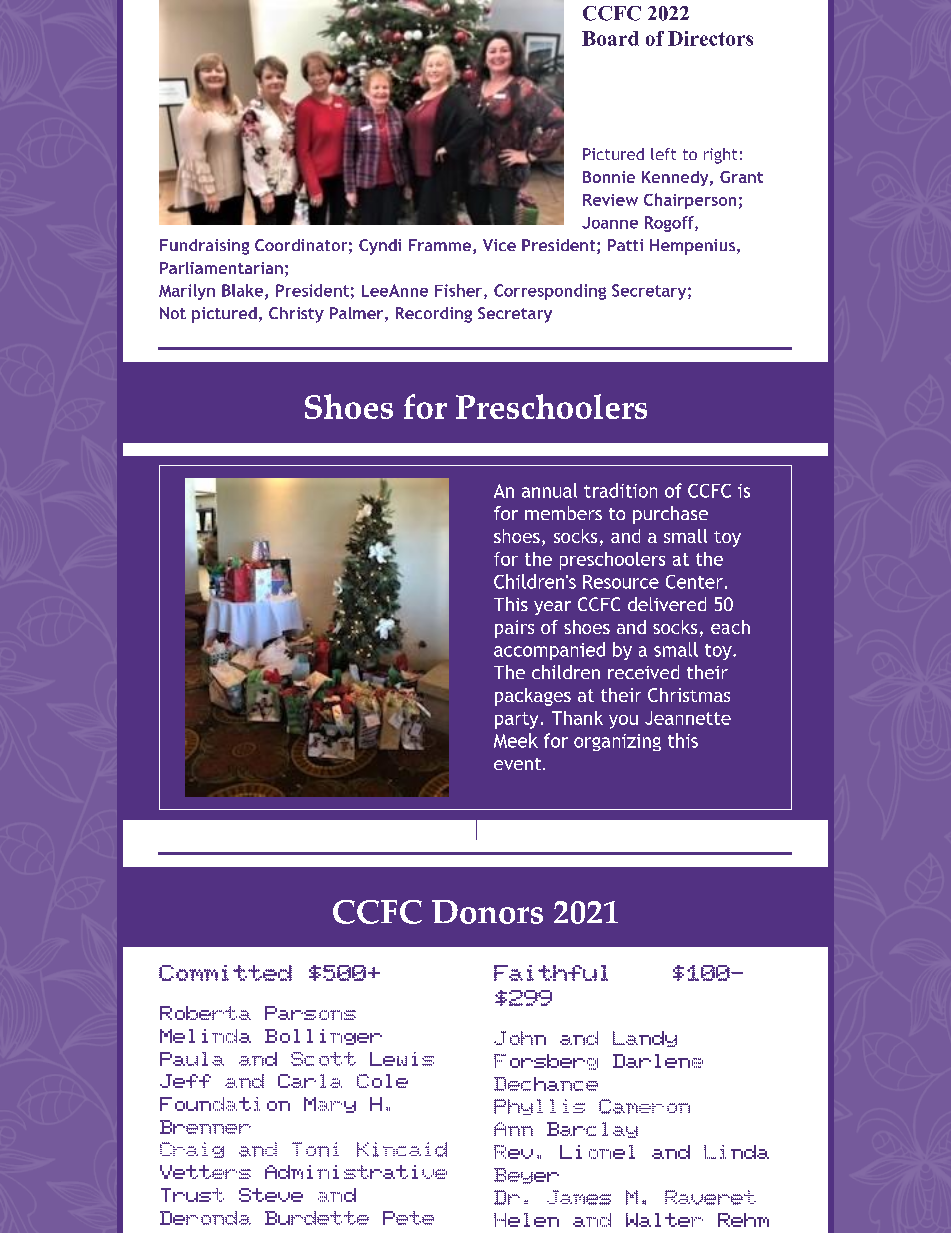  What do you see at coordinates (625, 245) in the page?
I see `Patti` at bounding box center [625, 245].
